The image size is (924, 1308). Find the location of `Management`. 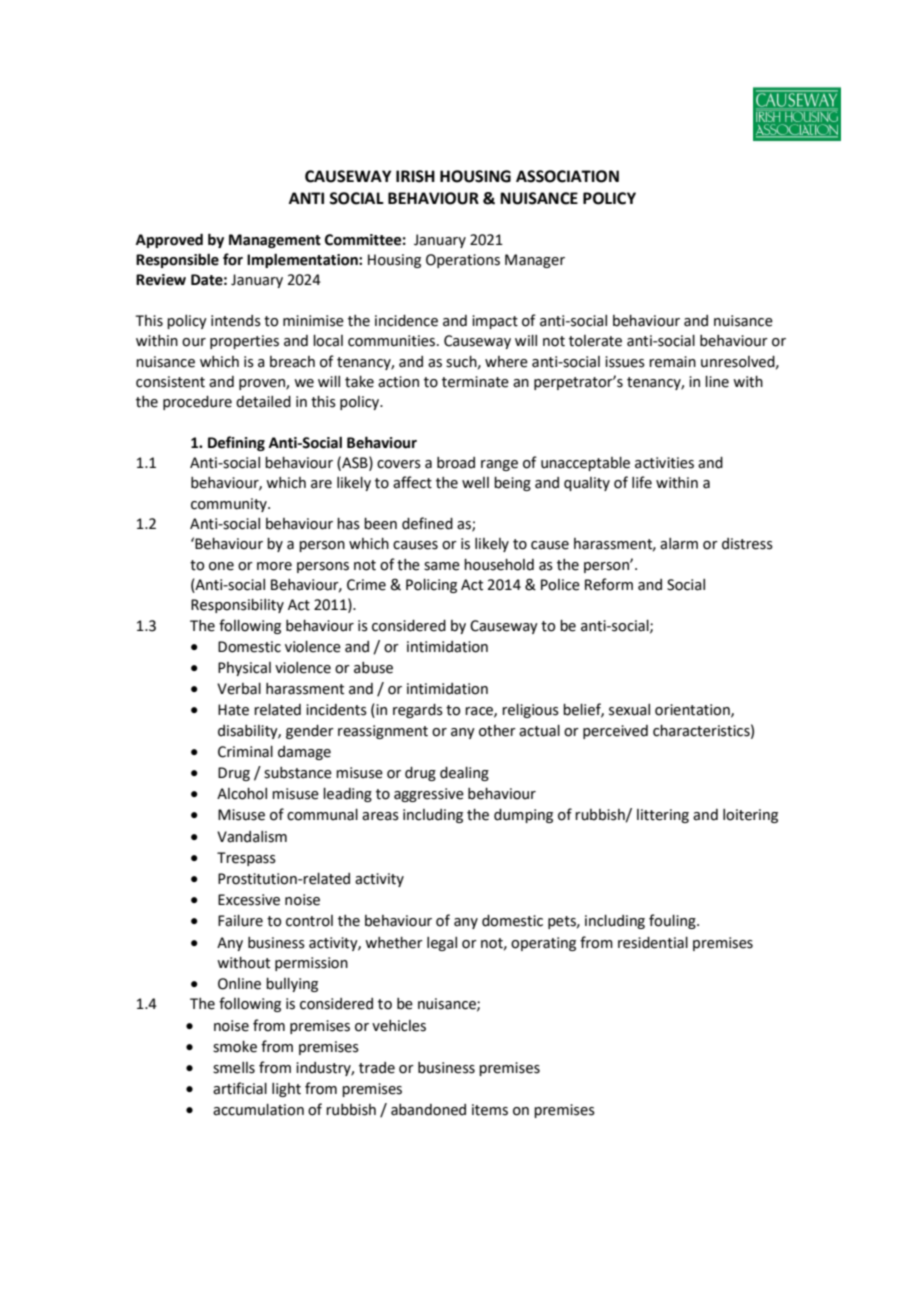

Management is located at coordinates (275, 241).
